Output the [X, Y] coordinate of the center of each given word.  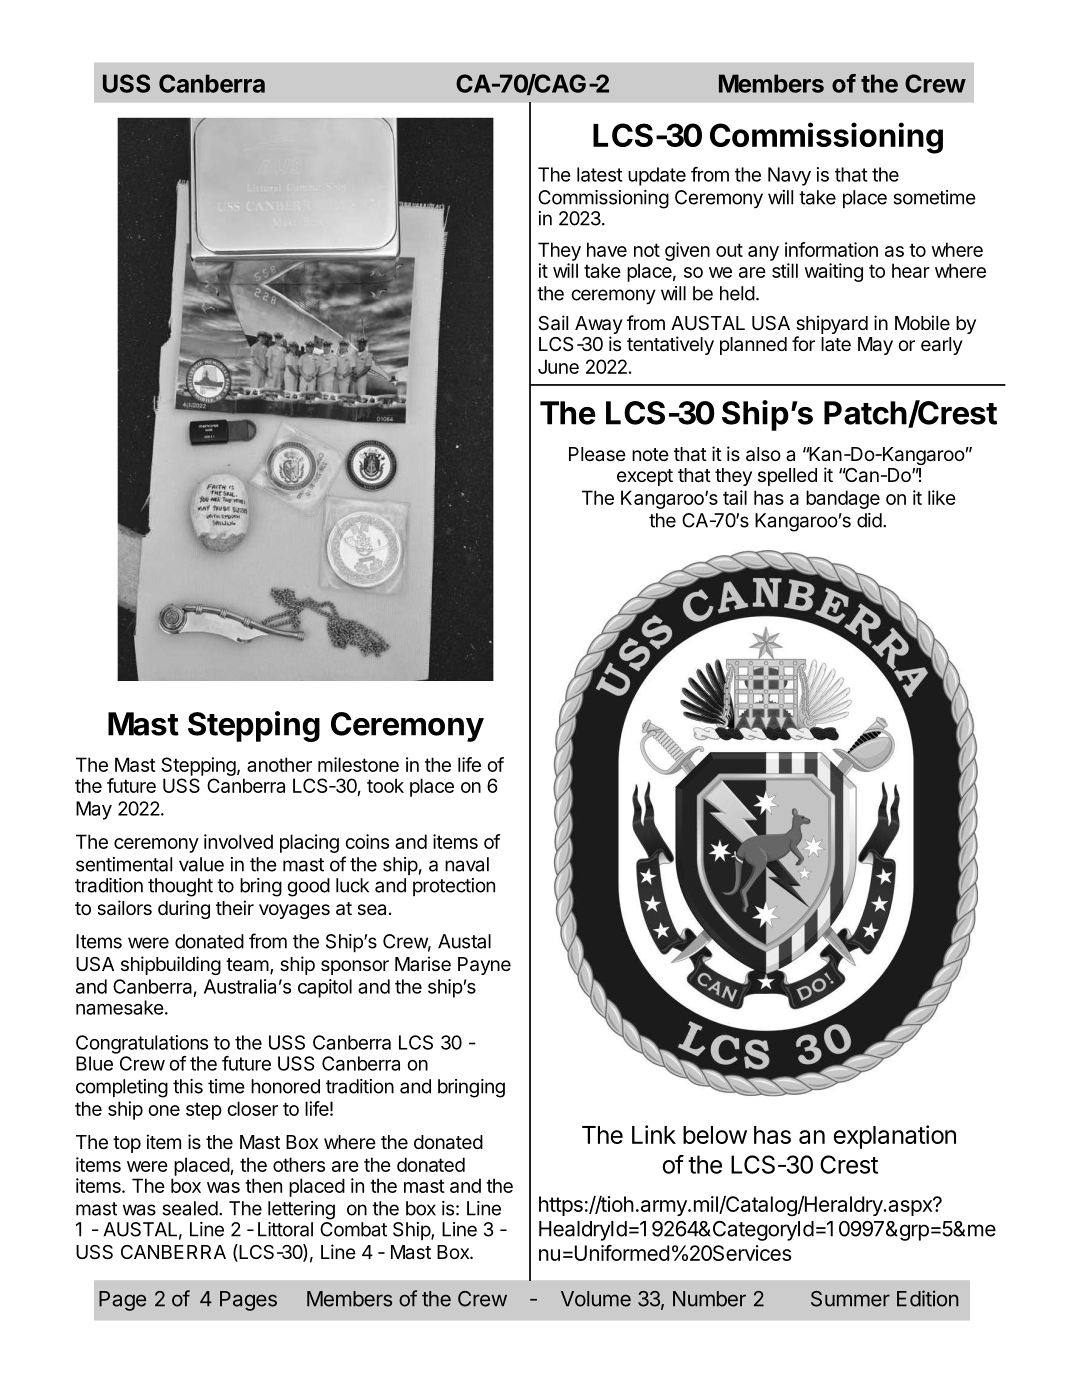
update [657, 176]
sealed [190, 1208]
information [831, 249]
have [607, 249]
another [279, 764]
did [869, 520]
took [385, 785]
